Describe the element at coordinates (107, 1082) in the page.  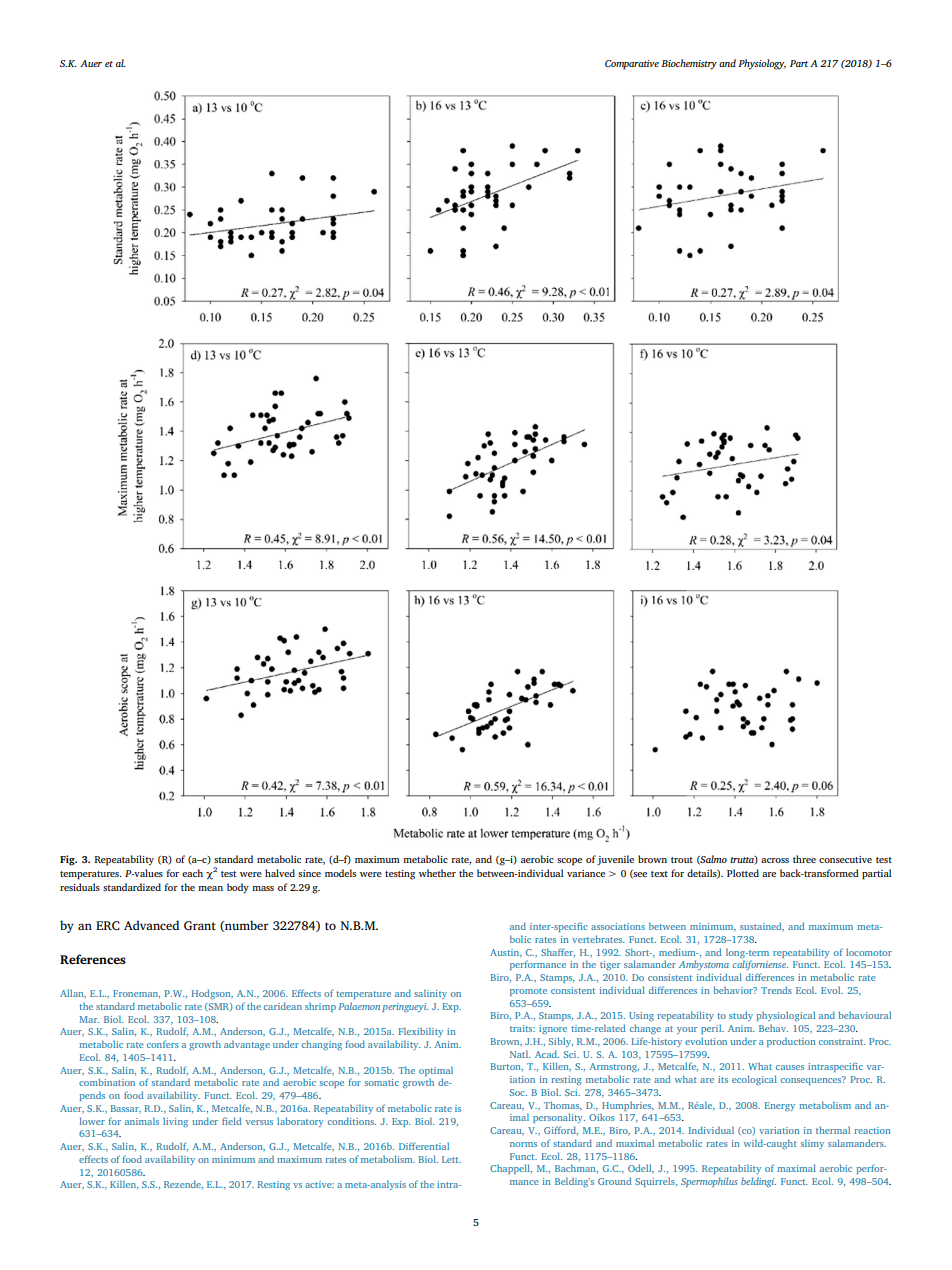
I see `combination` at that location.
